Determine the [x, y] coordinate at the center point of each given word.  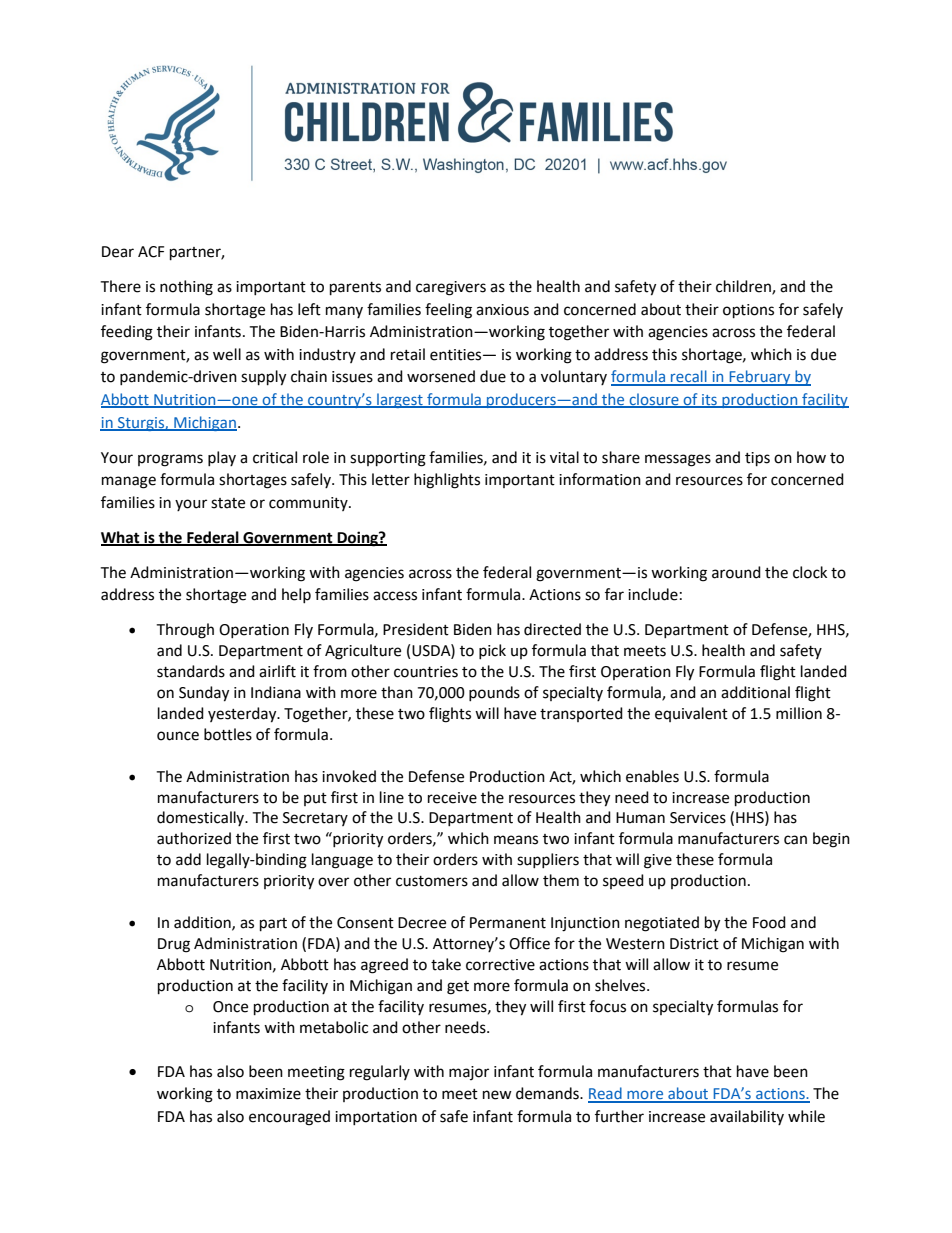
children [744, 287]
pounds [494, 693]
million [799, 713]
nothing [186, 288]
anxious [502, 310]
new [497, 1095]
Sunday [204, 694]
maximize [268, 1094]
